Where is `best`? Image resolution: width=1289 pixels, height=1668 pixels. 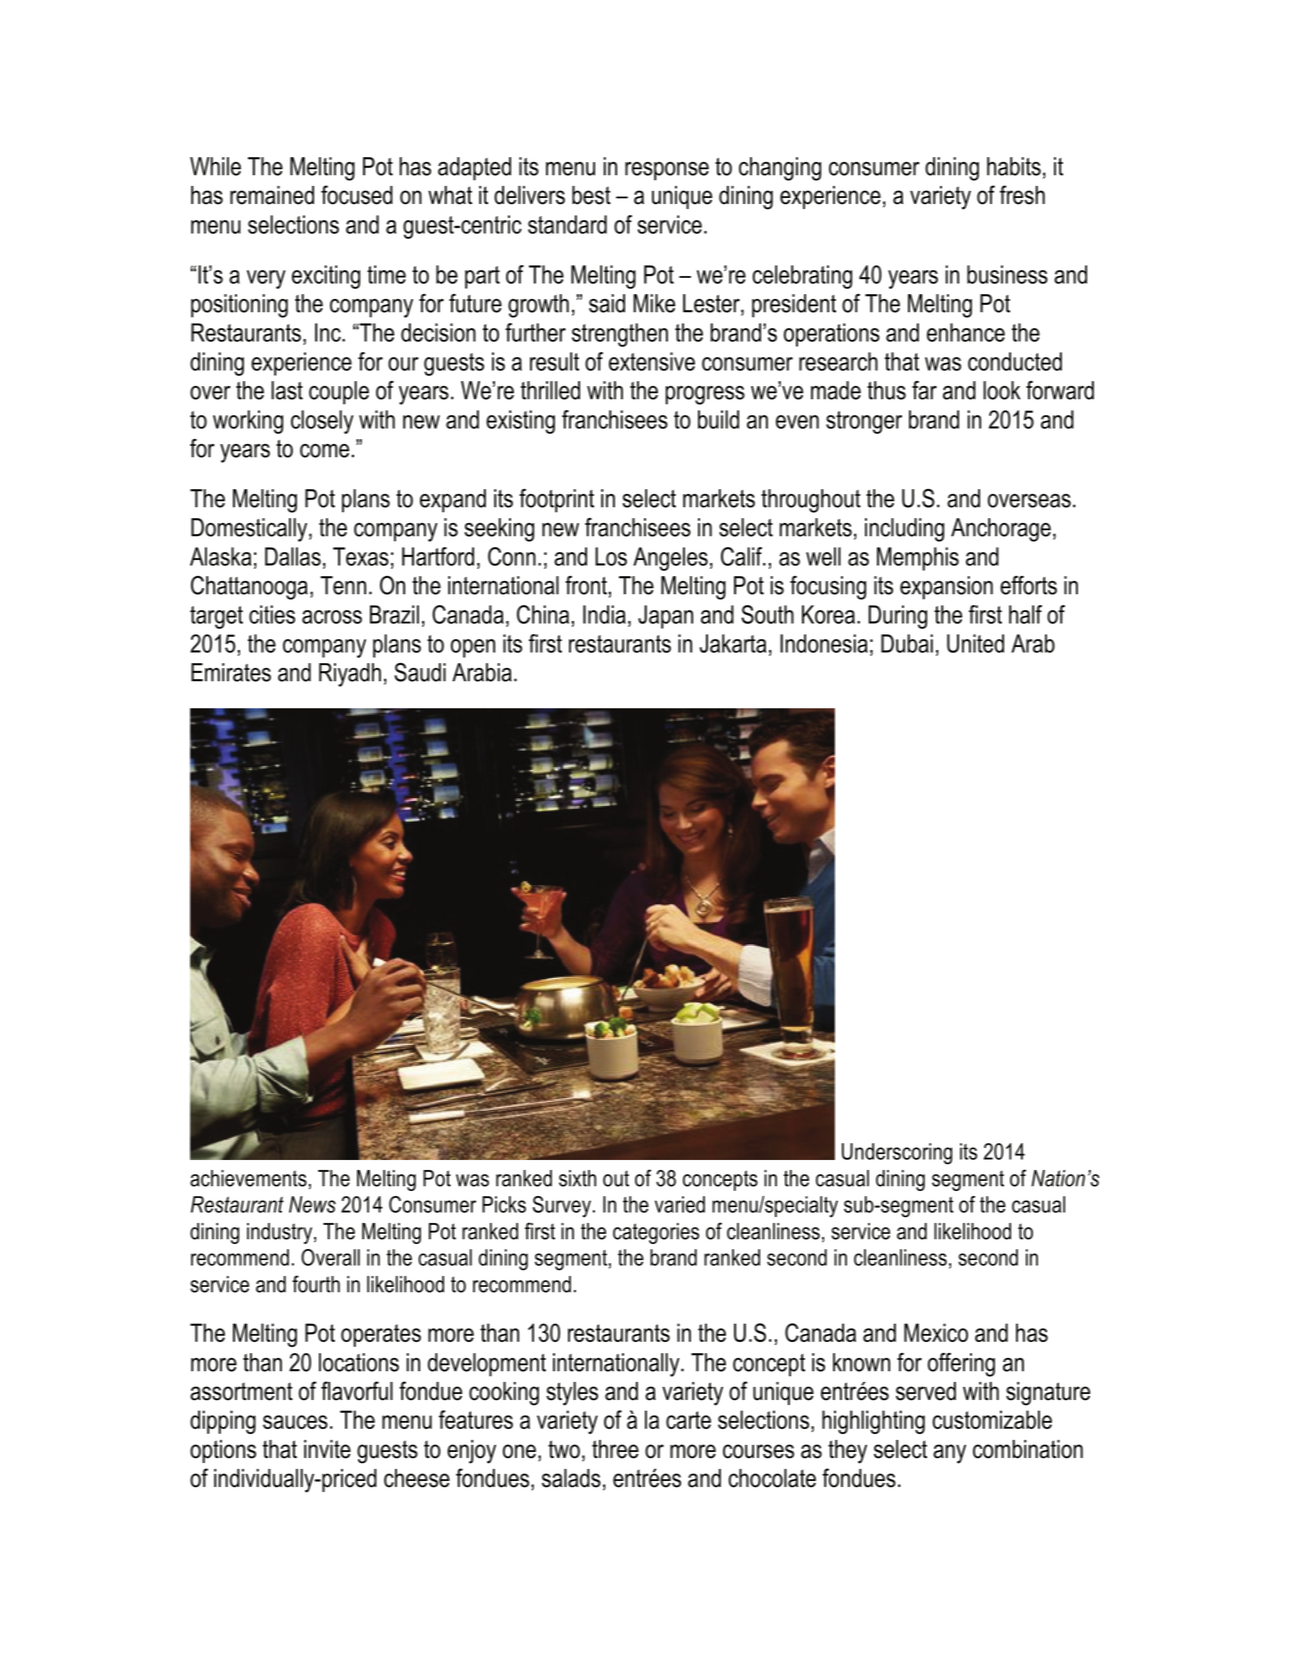
best is located at coordinates (591, 195).
